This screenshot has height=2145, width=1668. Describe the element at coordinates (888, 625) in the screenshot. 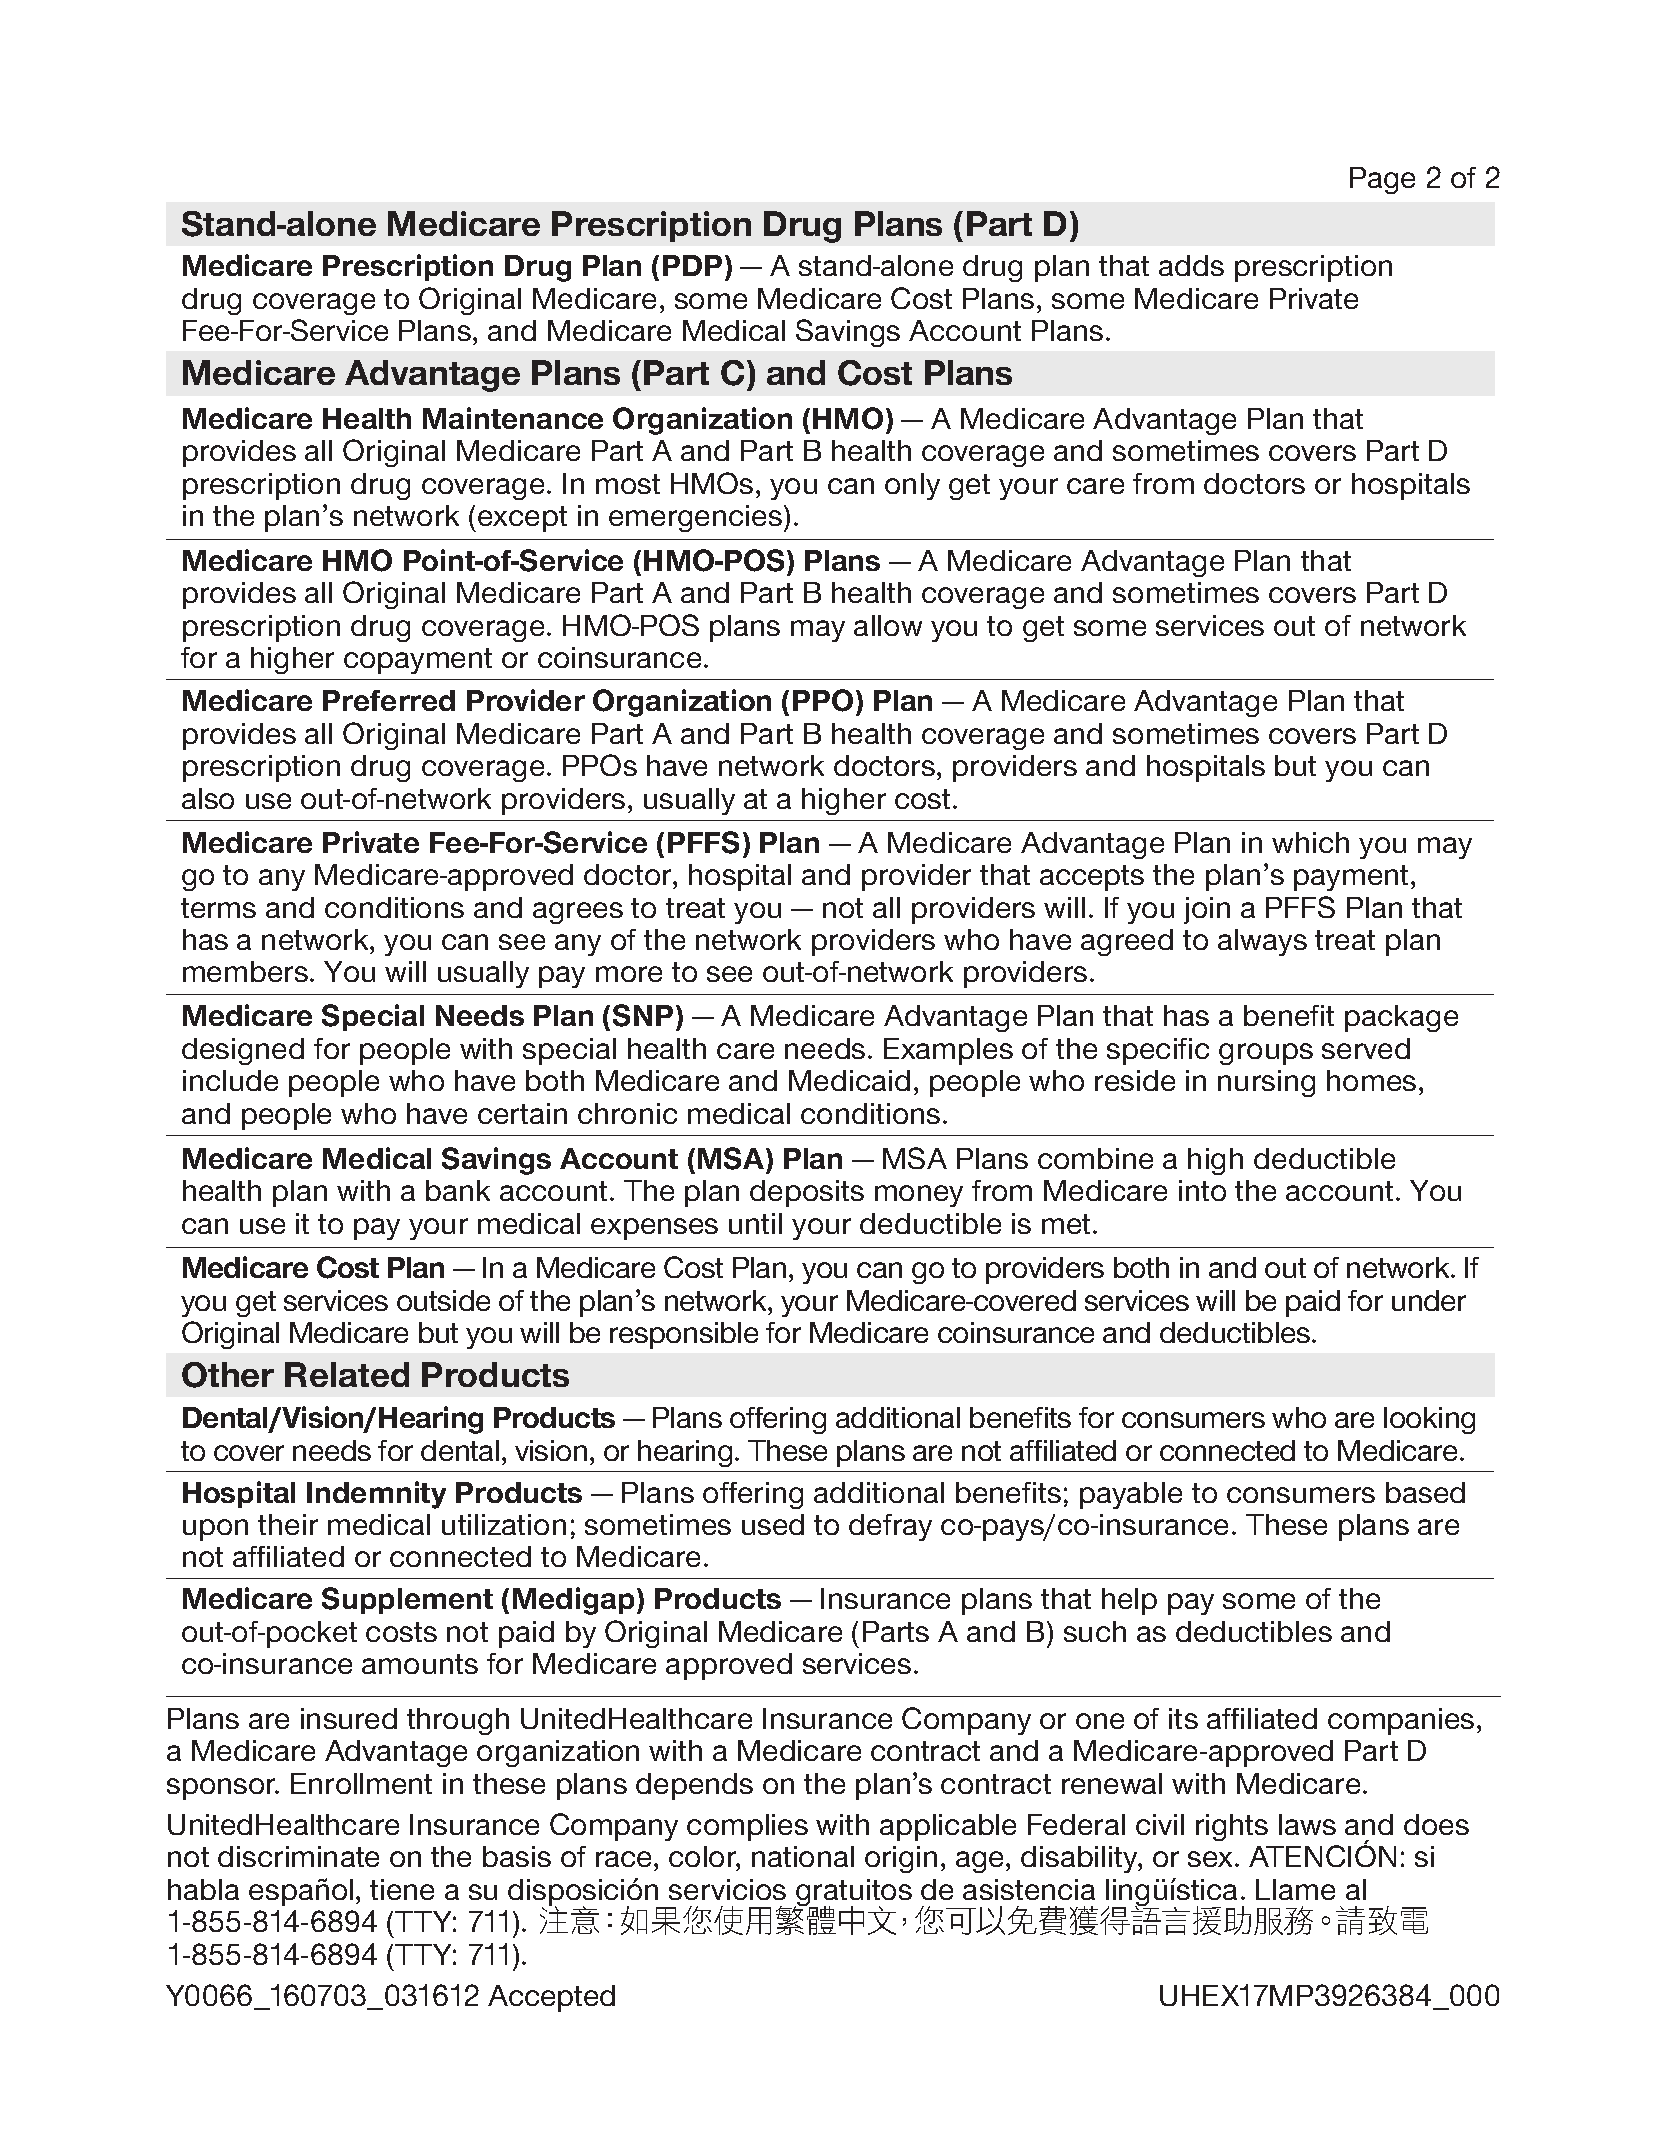

I see `allow` at that location.
